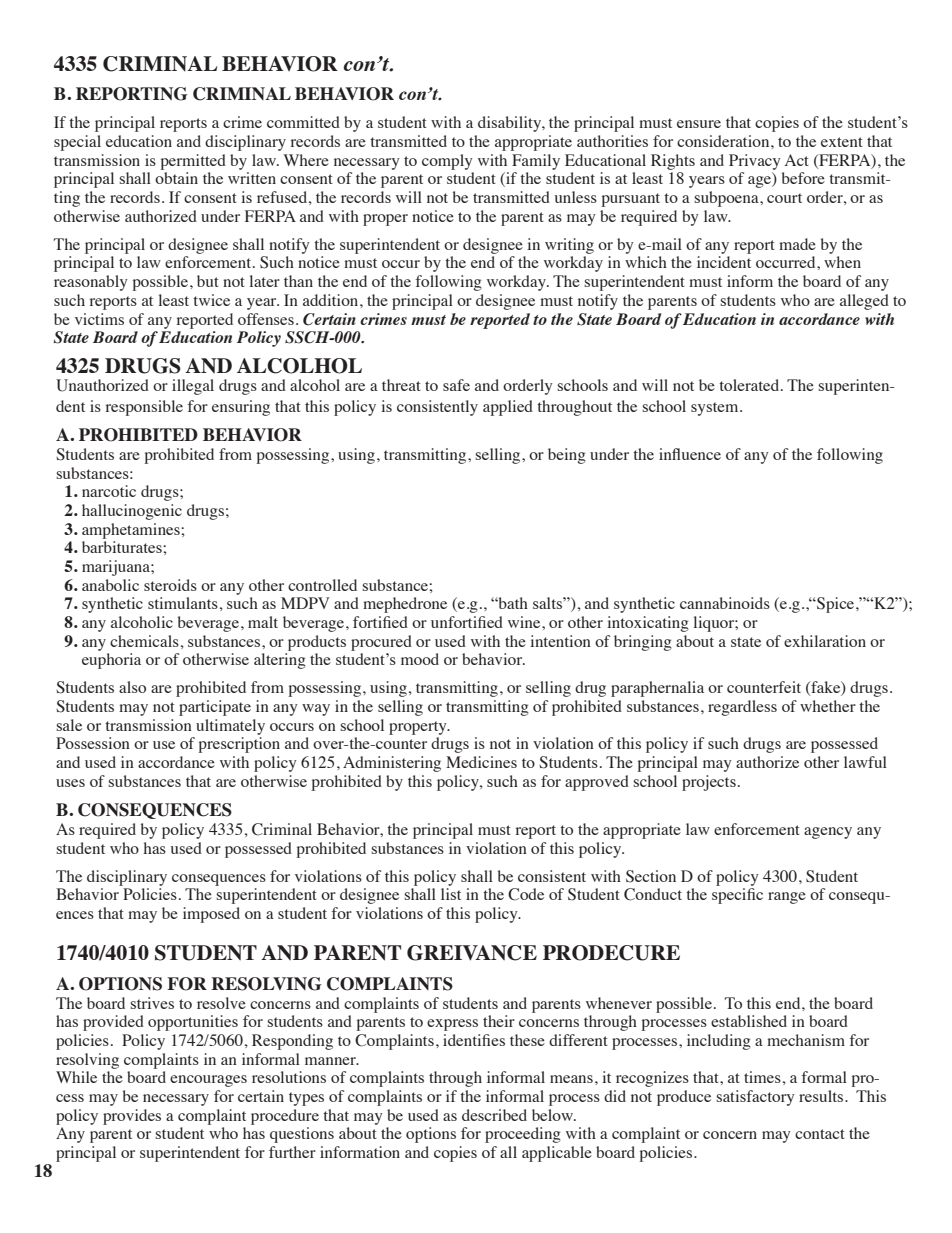 The image size is (952, 1233). What do you see at coordinates (567, 456) in the image?
I see `being` at bounding box center [567, 456].
